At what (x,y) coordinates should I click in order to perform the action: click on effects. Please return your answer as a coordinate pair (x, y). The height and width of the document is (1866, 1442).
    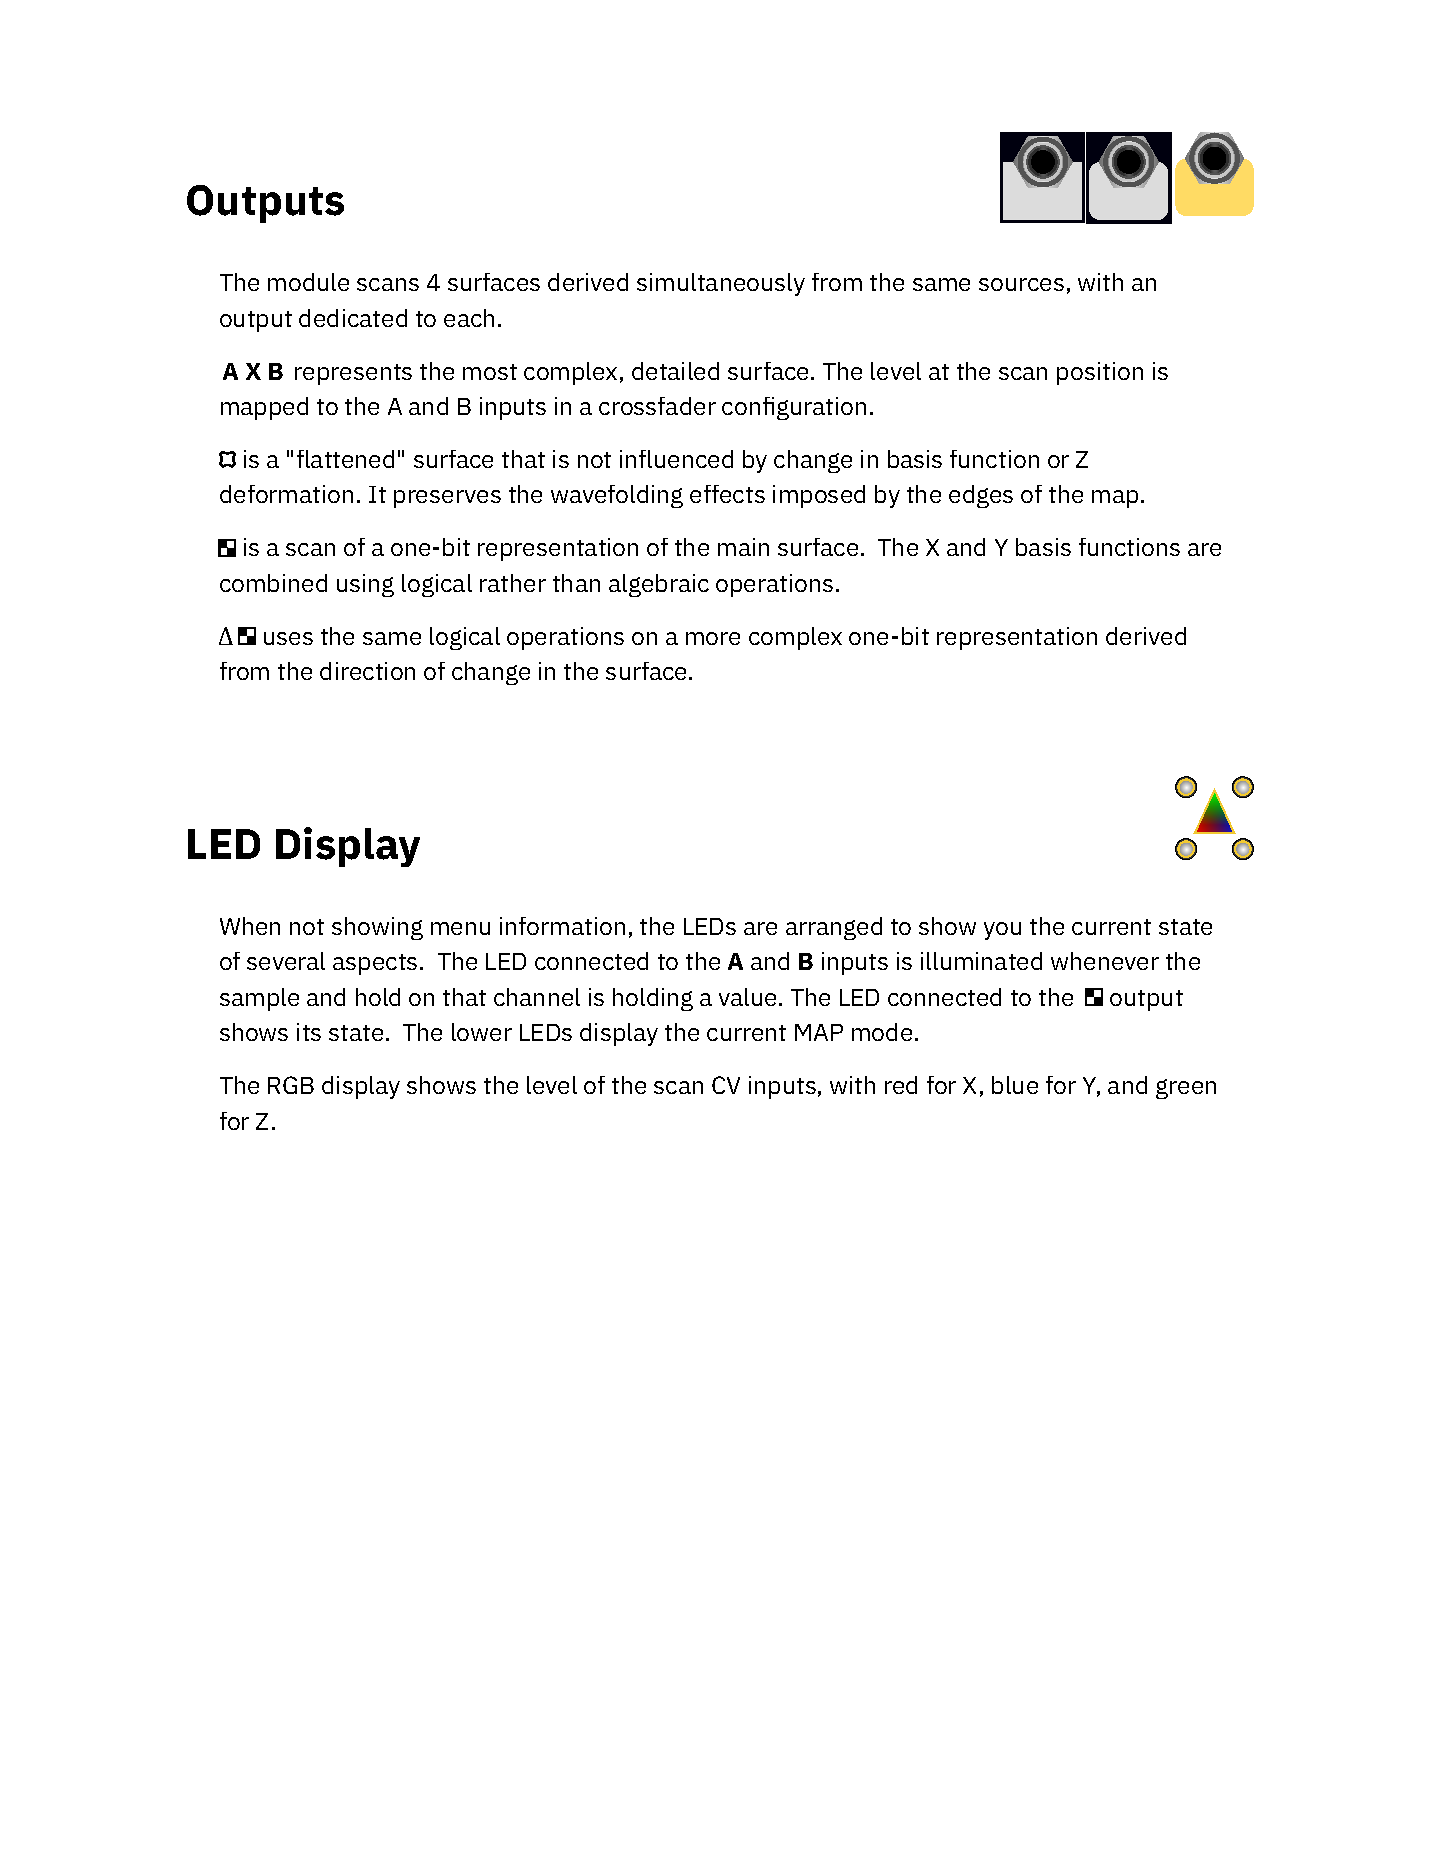
    Looking at the image, I should click on (727, 494).
